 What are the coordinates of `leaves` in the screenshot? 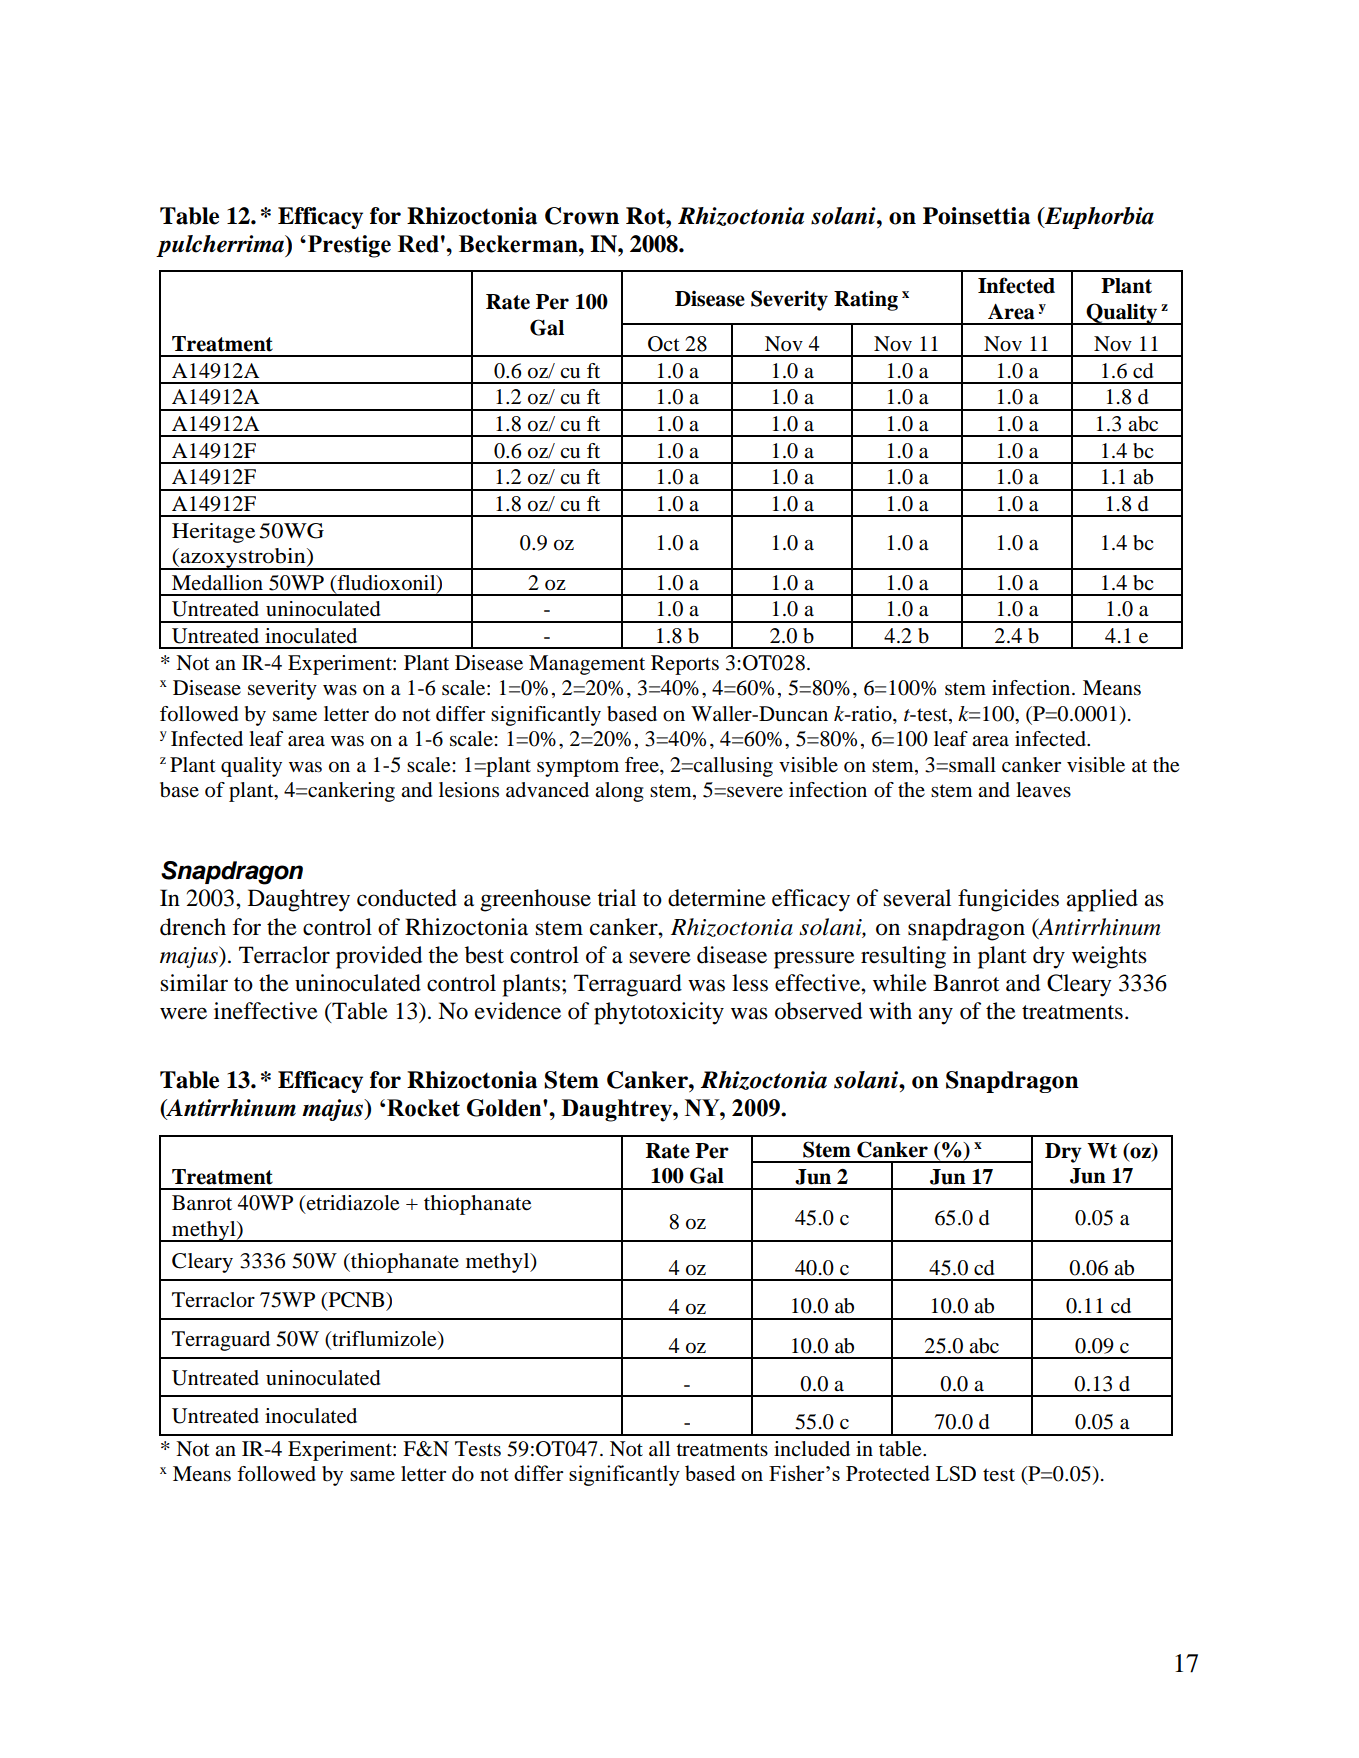 It's located at (1043, 790).
